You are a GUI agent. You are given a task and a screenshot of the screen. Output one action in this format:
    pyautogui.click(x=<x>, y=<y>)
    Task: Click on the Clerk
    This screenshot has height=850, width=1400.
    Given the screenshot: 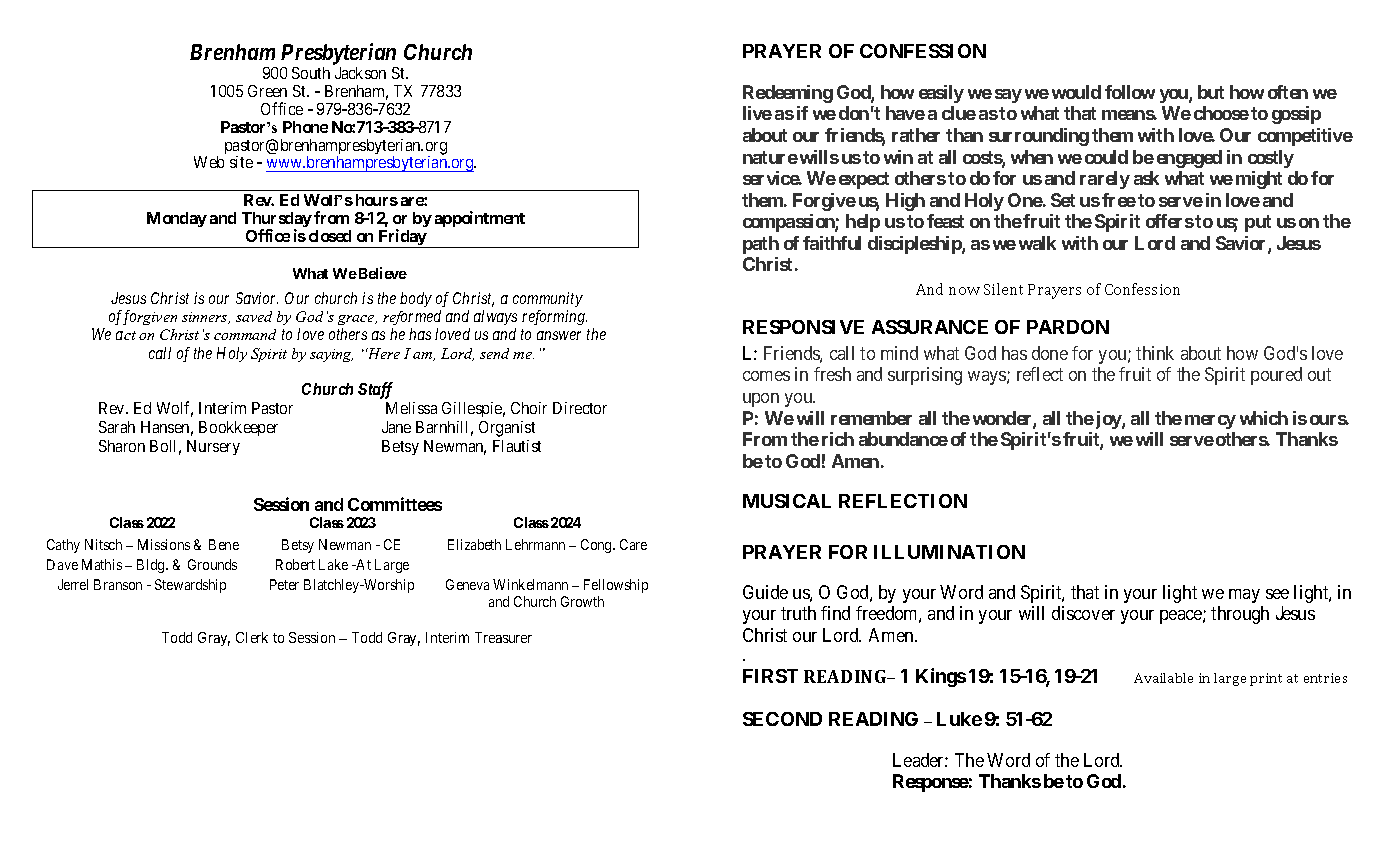 What is the action you would take?
    pyautogui.click(x=252, y=637)
